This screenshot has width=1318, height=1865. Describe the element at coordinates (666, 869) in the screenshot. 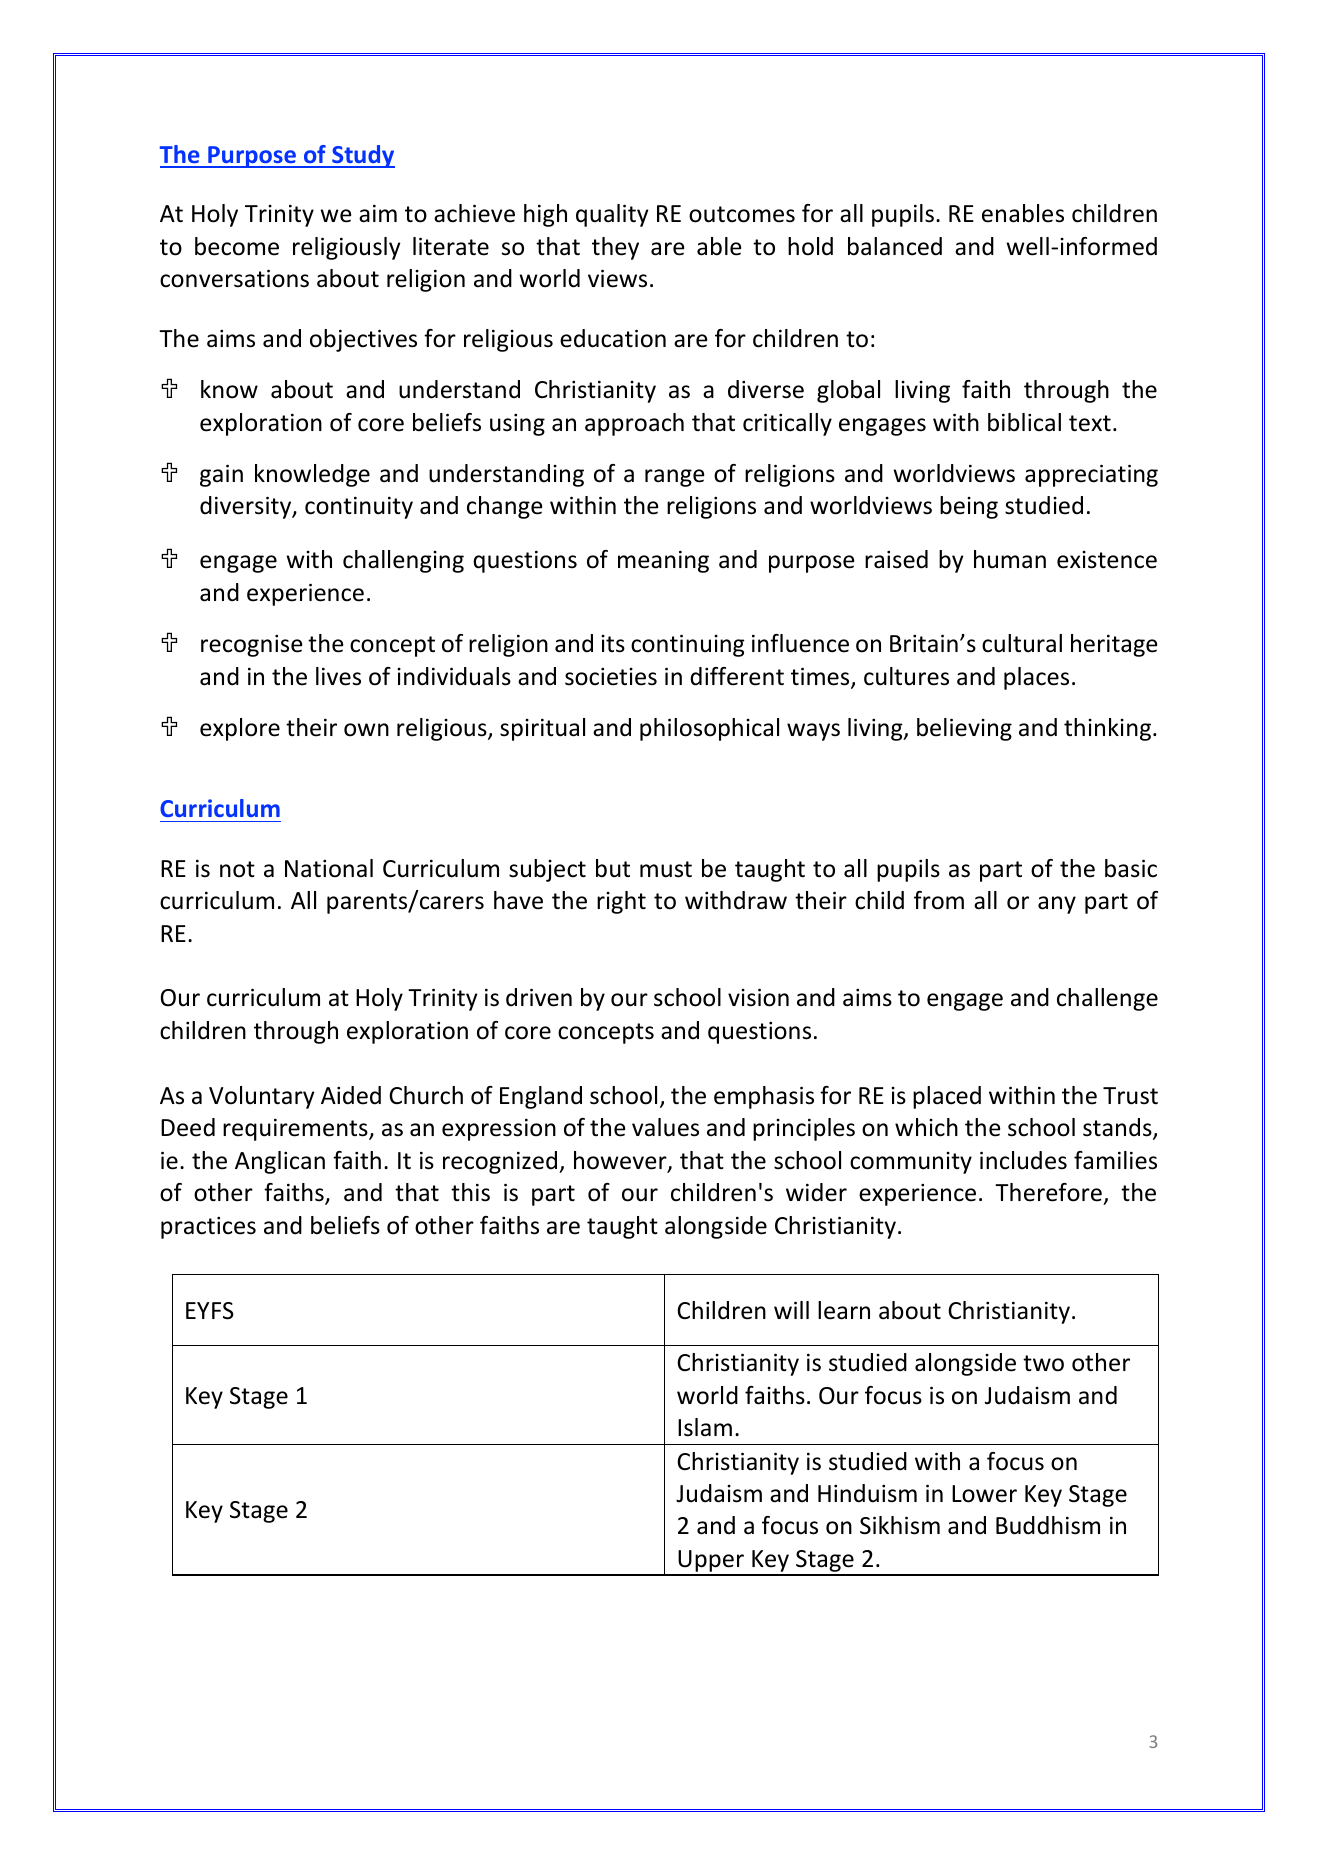

I see `must` at that location.
